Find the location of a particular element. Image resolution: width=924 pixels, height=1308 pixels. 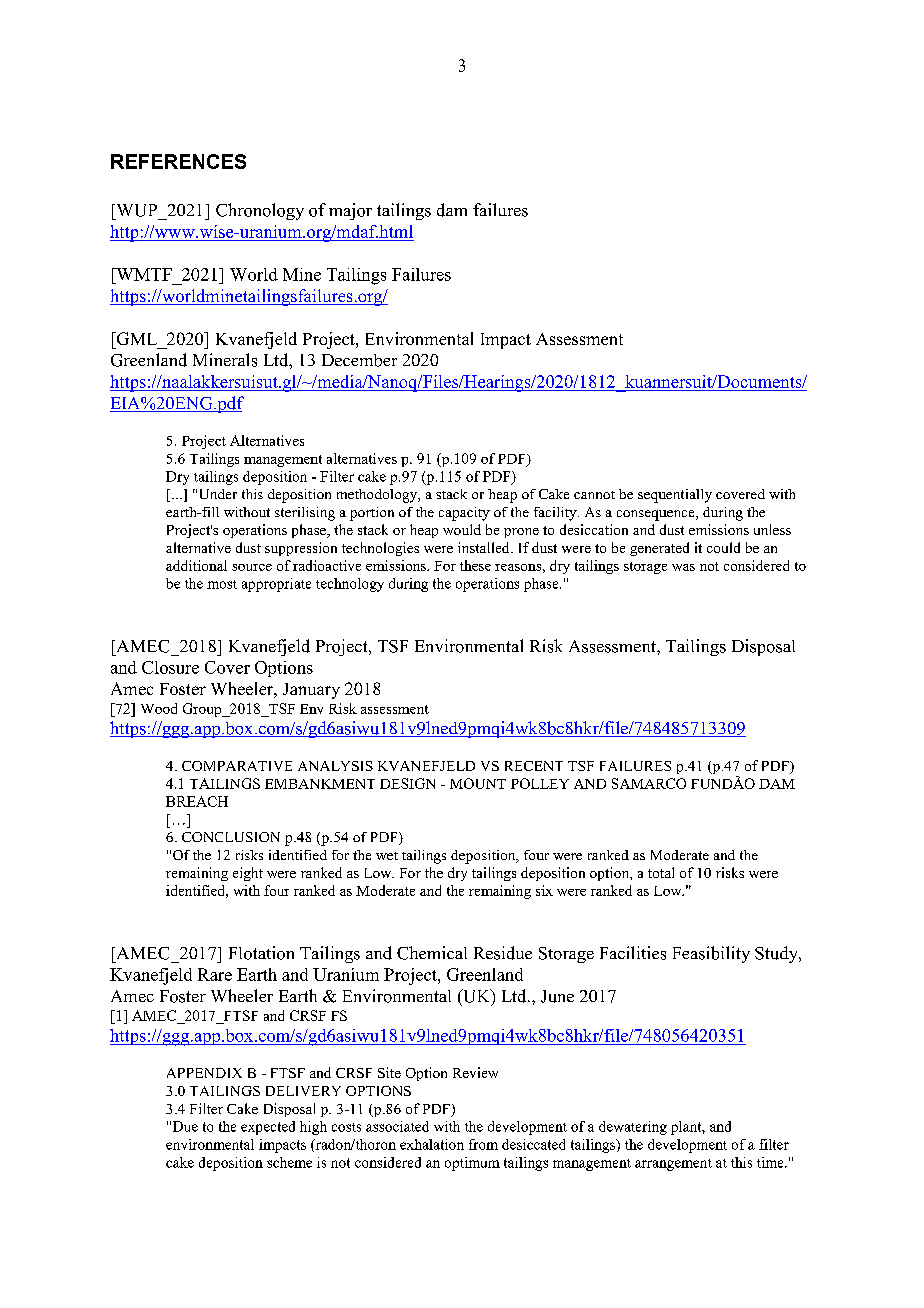

major is located at coordinates (350, 211).
